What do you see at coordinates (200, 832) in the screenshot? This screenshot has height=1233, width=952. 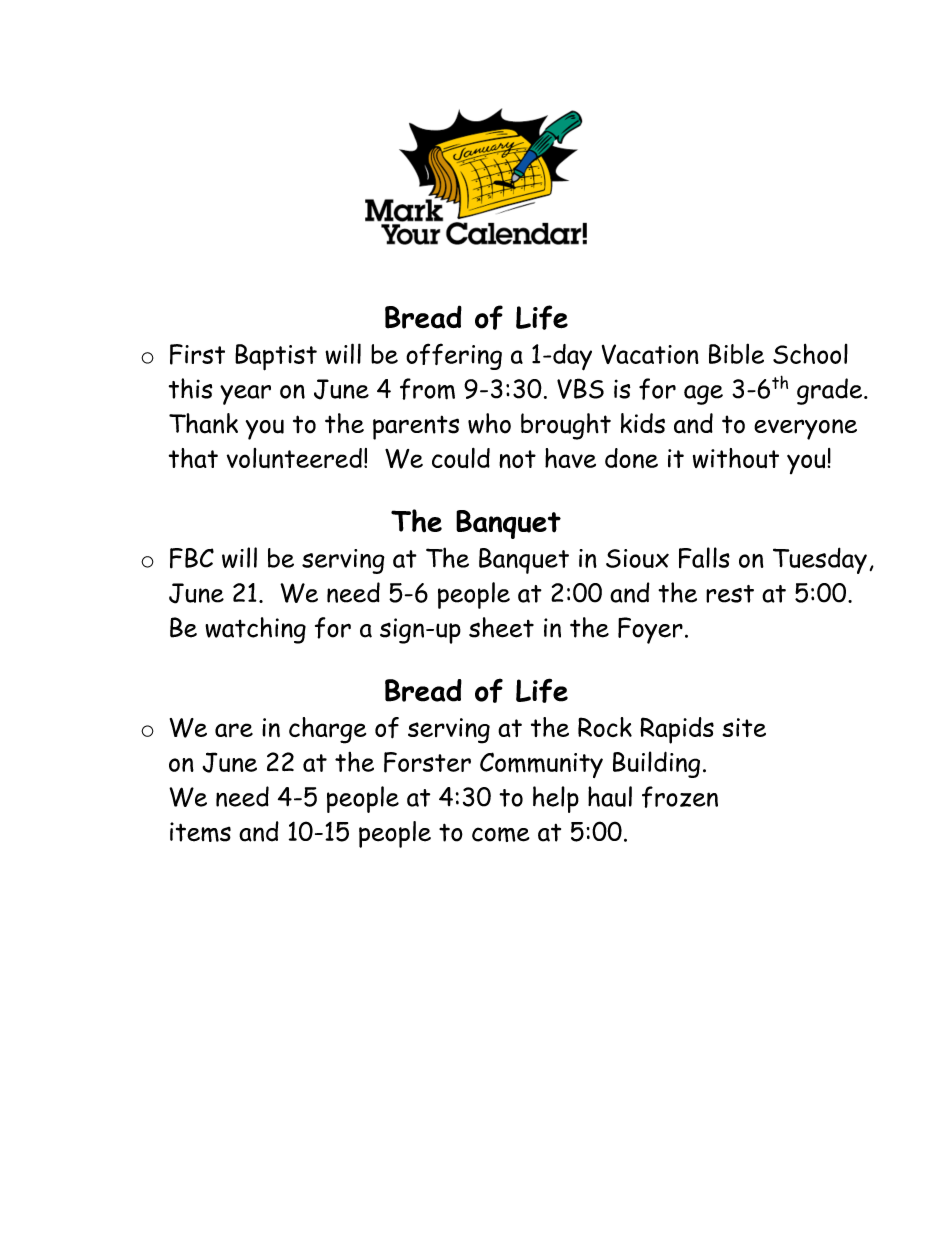 I see `items` at bounding box center [200, 832].
